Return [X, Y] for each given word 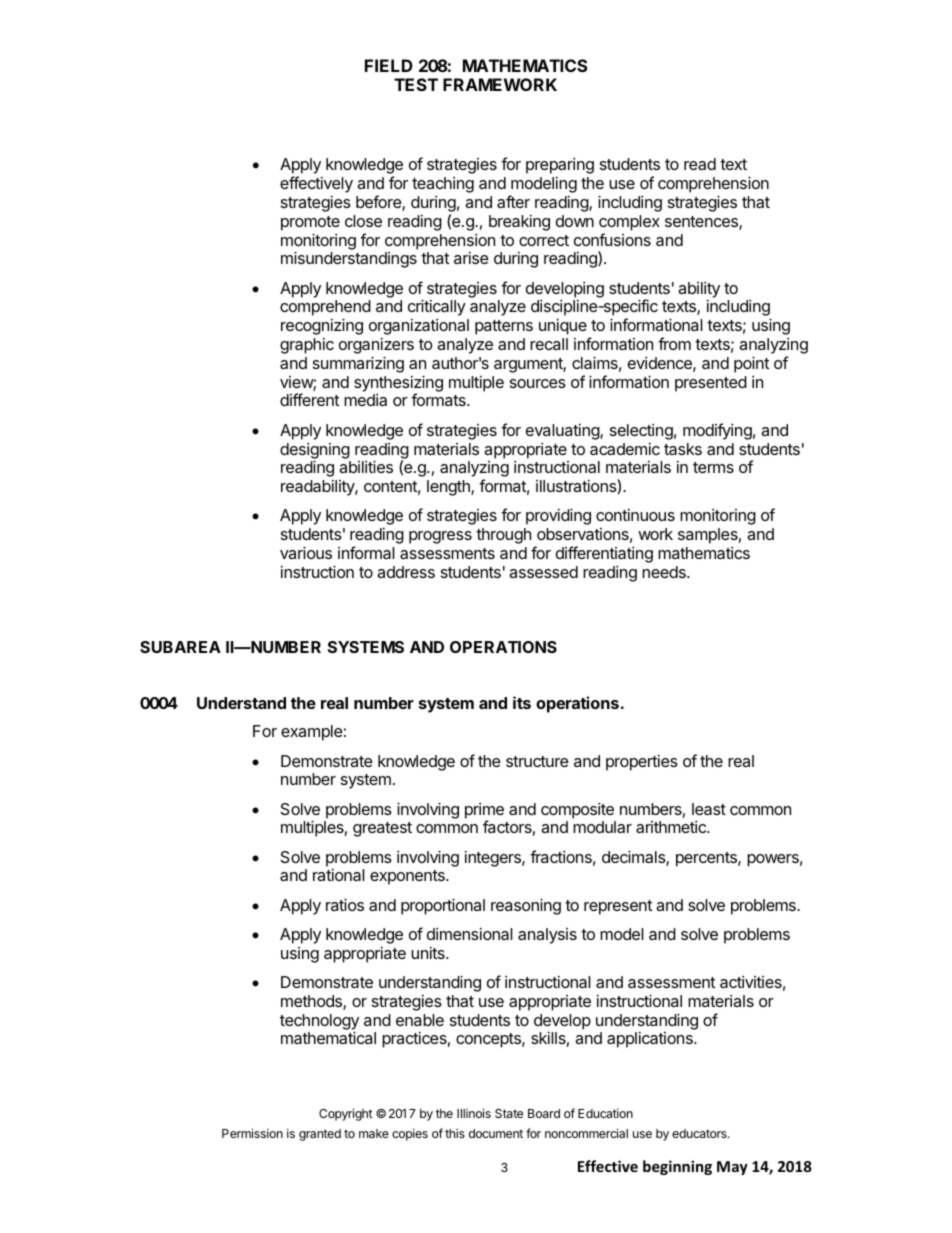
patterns [504, 327]
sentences [702, 223]
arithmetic [672, 827]
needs [665, 572]
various [306, 552]
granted [320, 1135]
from [674, 343]
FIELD [389, 65]
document [496, 1133]
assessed [543, 572]
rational [339, 875]
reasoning [526, 906]
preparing [560, 166]
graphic [307, 346]
